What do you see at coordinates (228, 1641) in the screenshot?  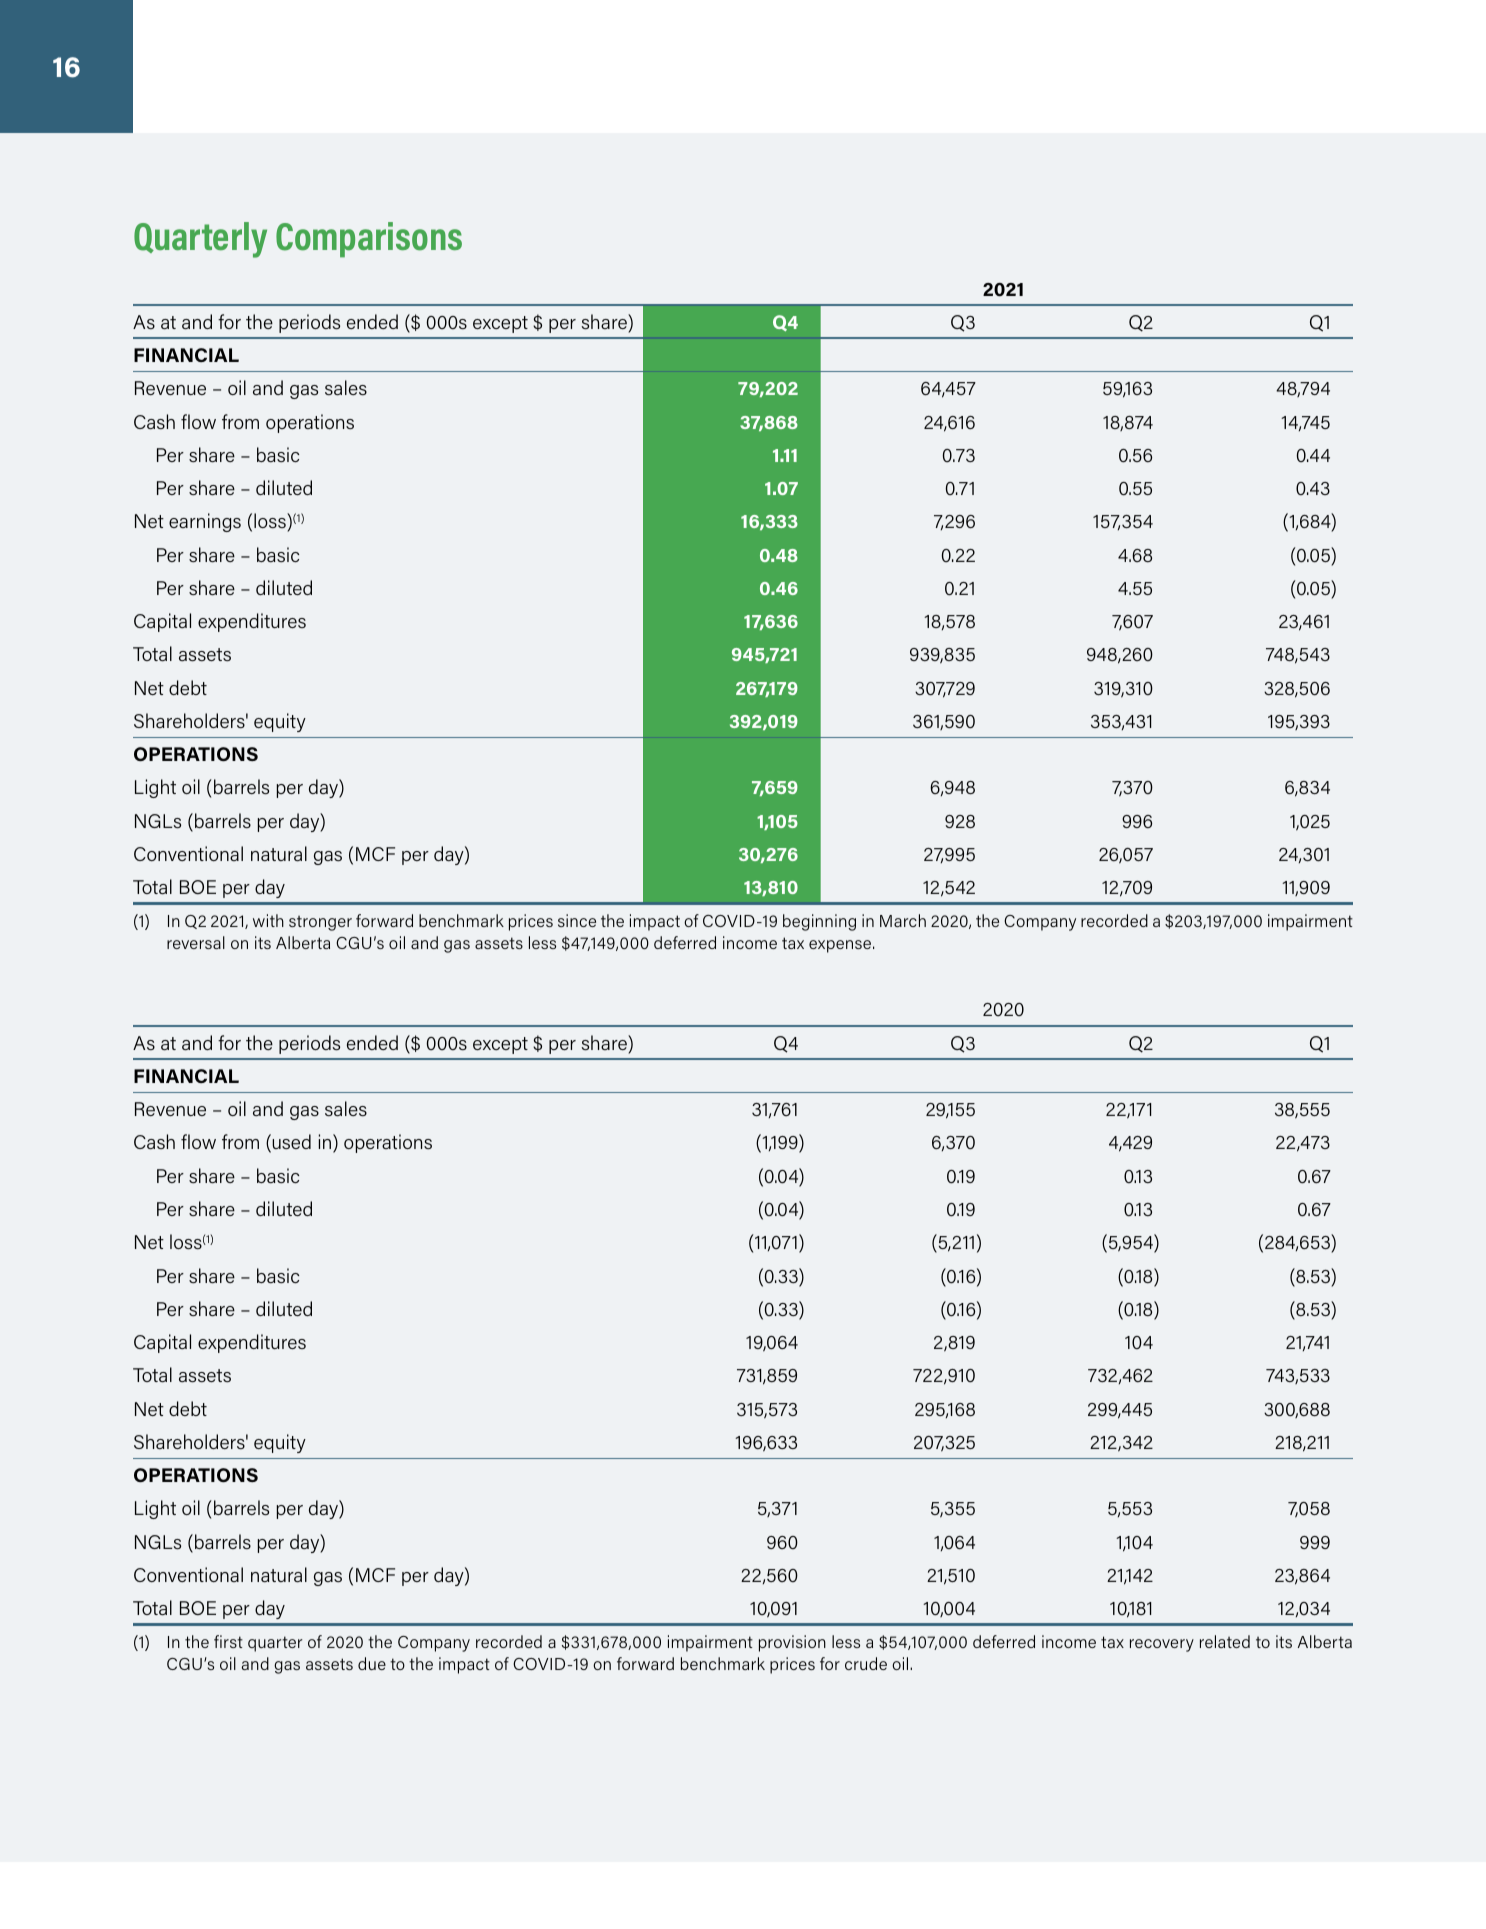 I see `first` at bounding box center [228, 1641].
